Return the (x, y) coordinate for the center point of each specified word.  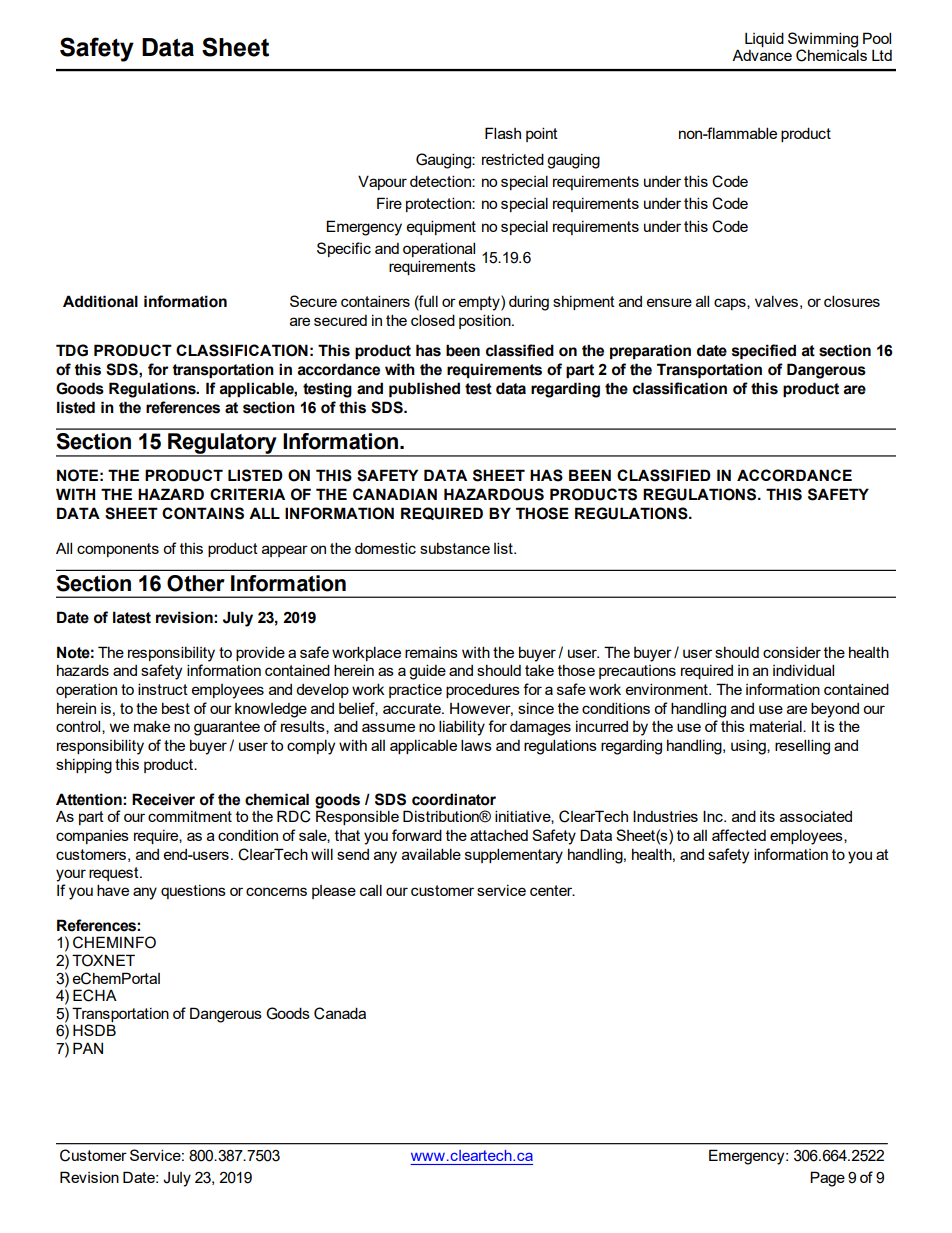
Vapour (382, 182)
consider (792, 652)
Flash (503, 133)
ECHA (95, 995)
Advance (762, 55)
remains (431, 652)
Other (196, 583)
